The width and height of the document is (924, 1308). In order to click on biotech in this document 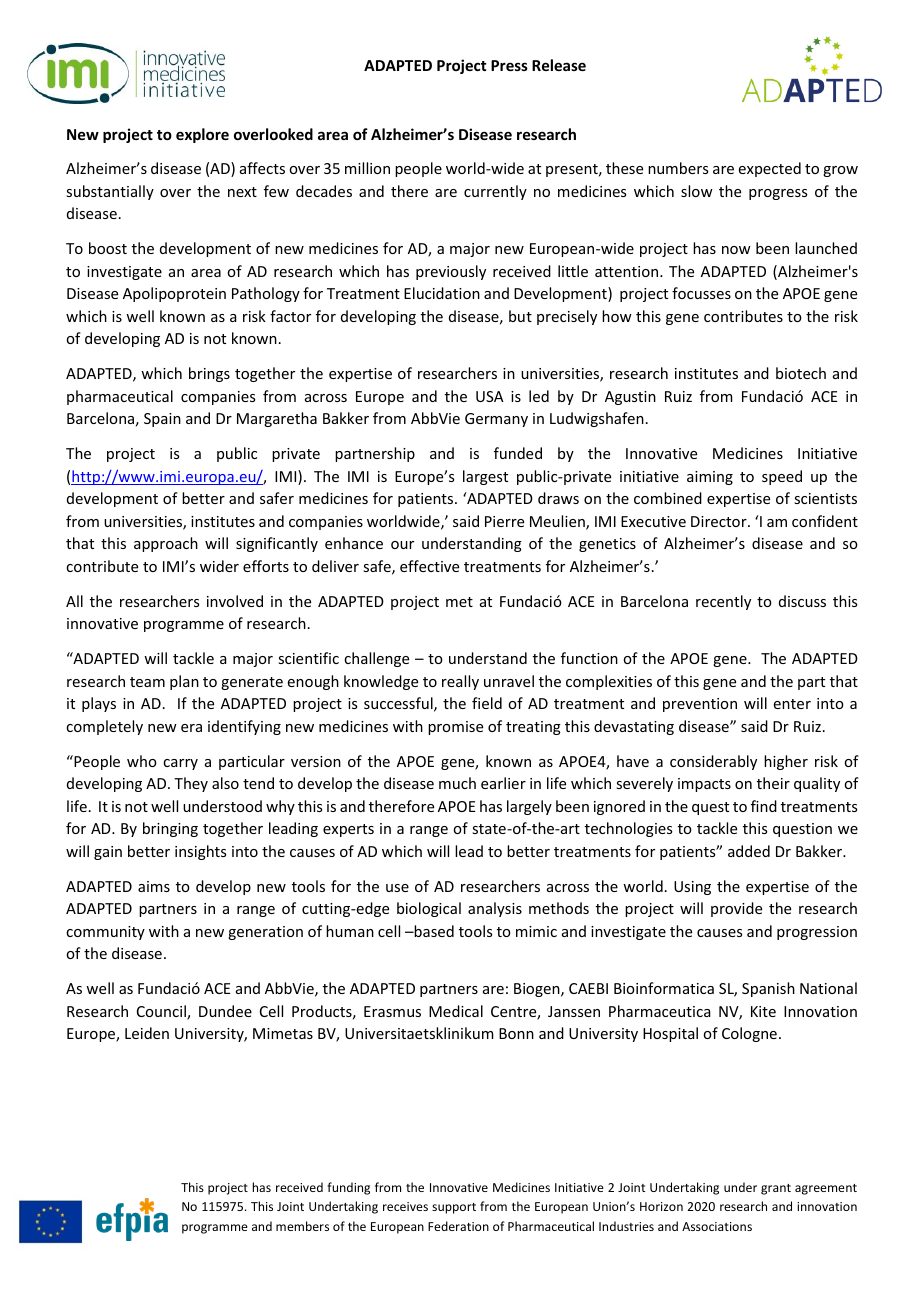, I will do `click(801, 373)`.
